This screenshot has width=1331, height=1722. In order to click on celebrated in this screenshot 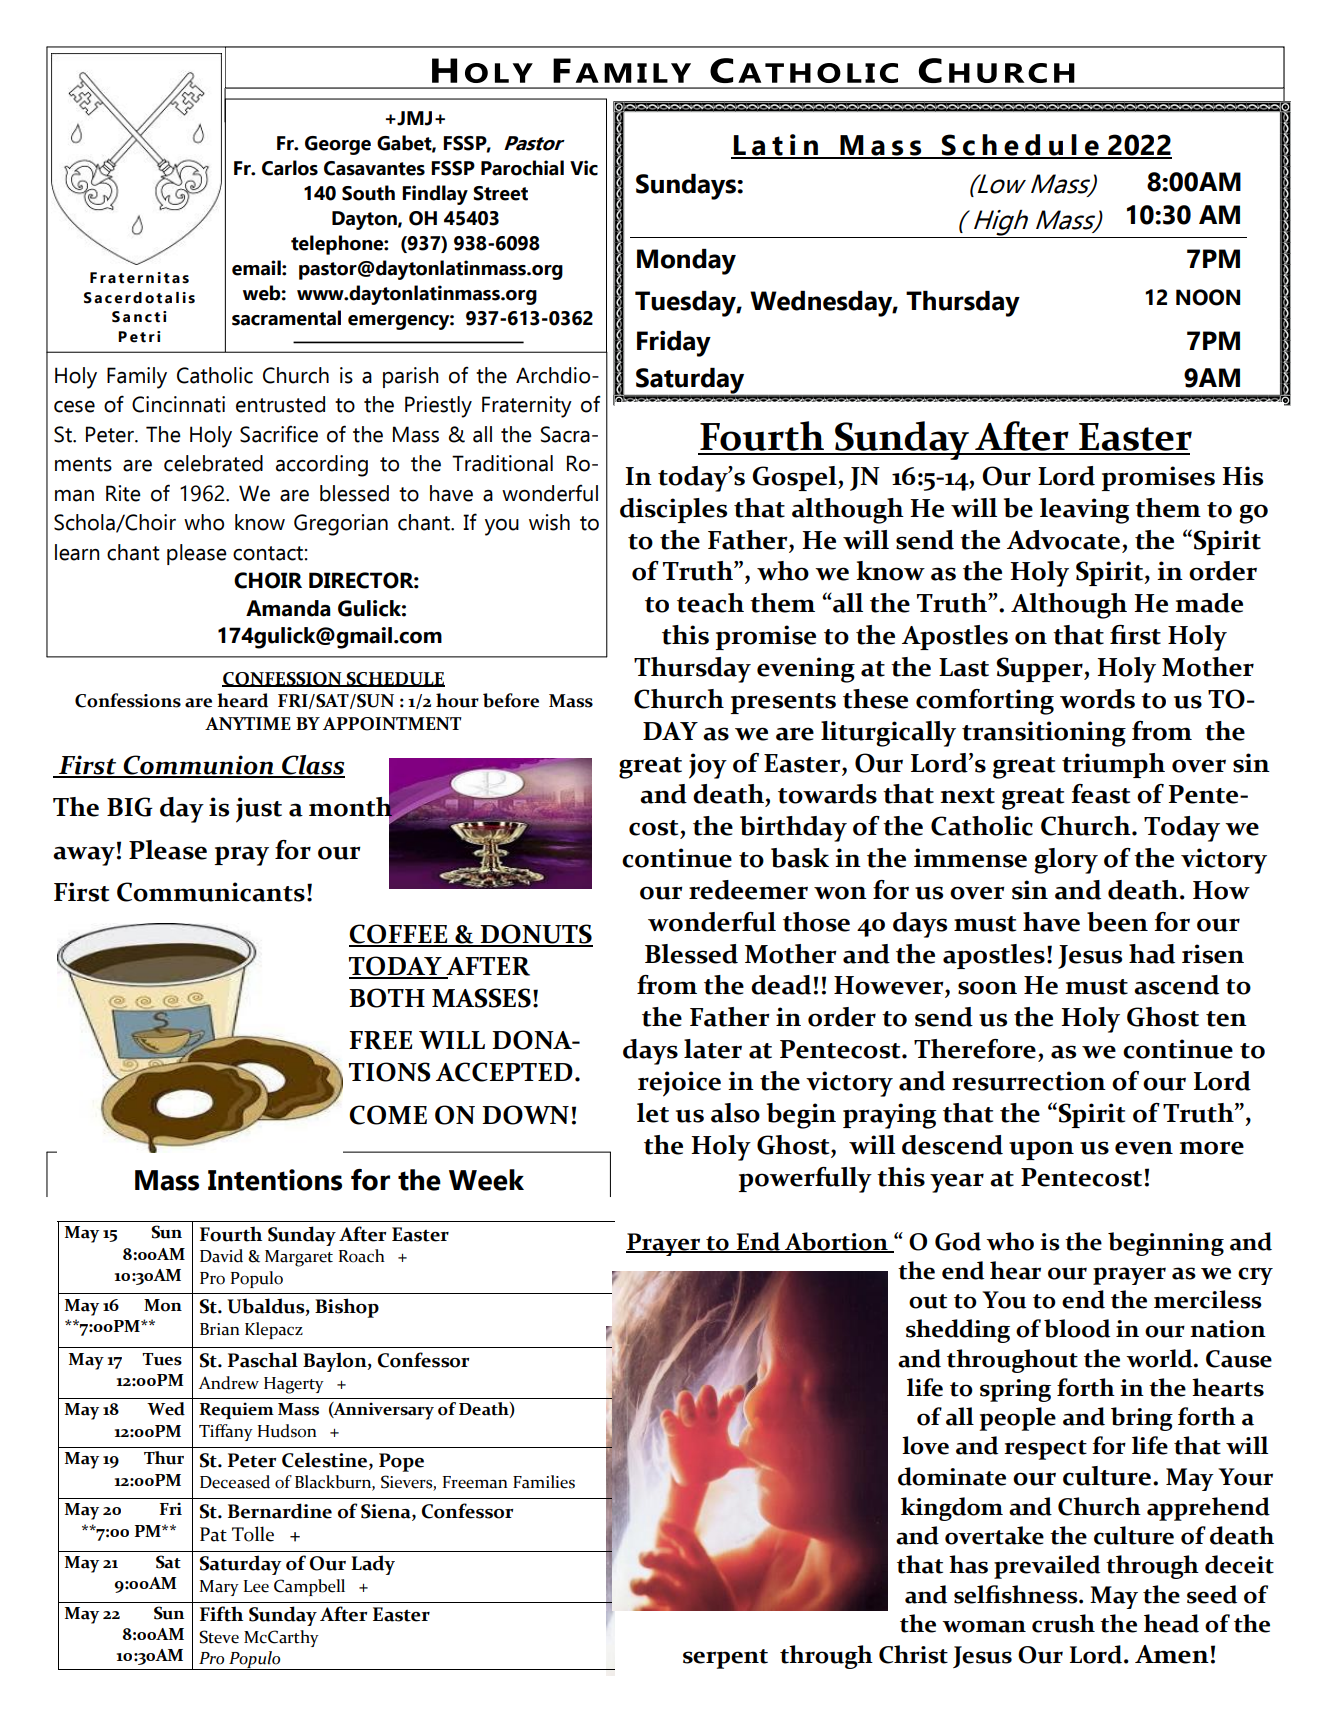, I will do `click(213, 463)`.
